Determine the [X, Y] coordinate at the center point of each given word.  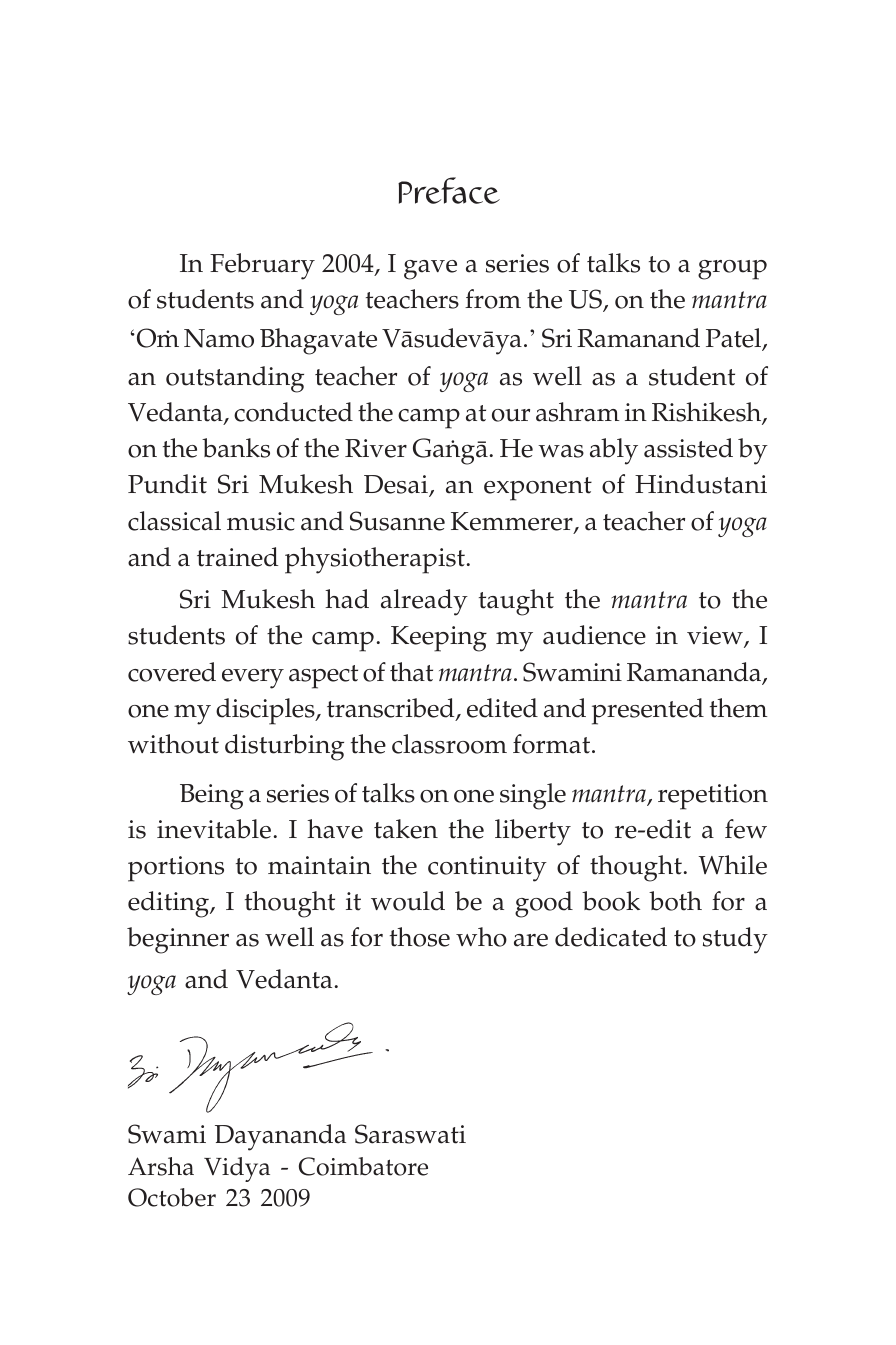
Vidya [237, 1169]
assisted [688, 448]
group [732, 270]
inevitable [214, 829]
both [675, 901]
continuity [487, 869]
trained [237, 557]
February [262, 266]
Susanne [397, 521]
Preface [449, 190]
